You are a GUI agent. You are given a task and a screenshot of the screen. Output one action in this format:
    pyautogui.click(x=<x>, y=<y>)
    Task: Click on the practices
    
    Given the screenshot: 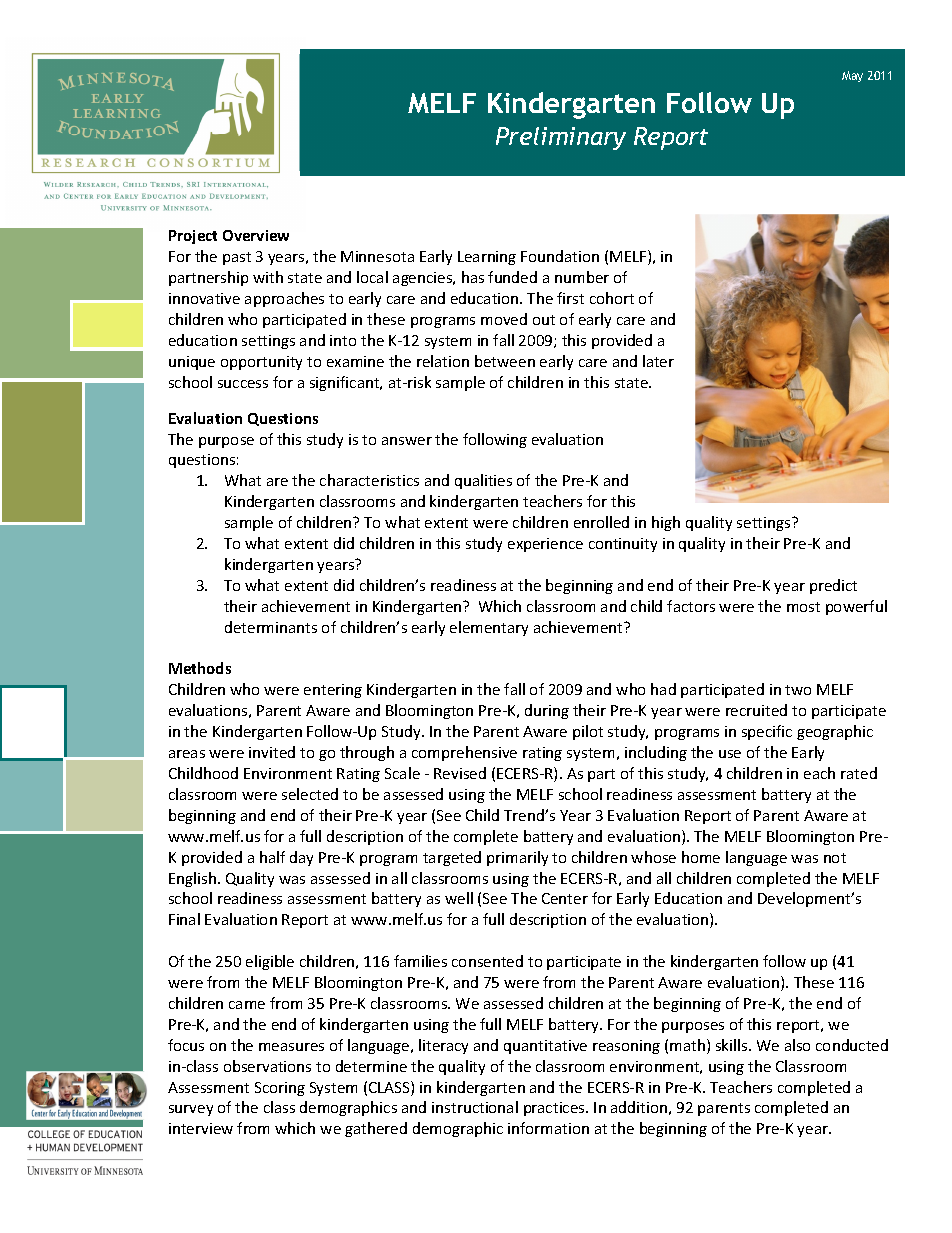 What is the action you would take?
    pyautogui.click(x=555, y=1109)
